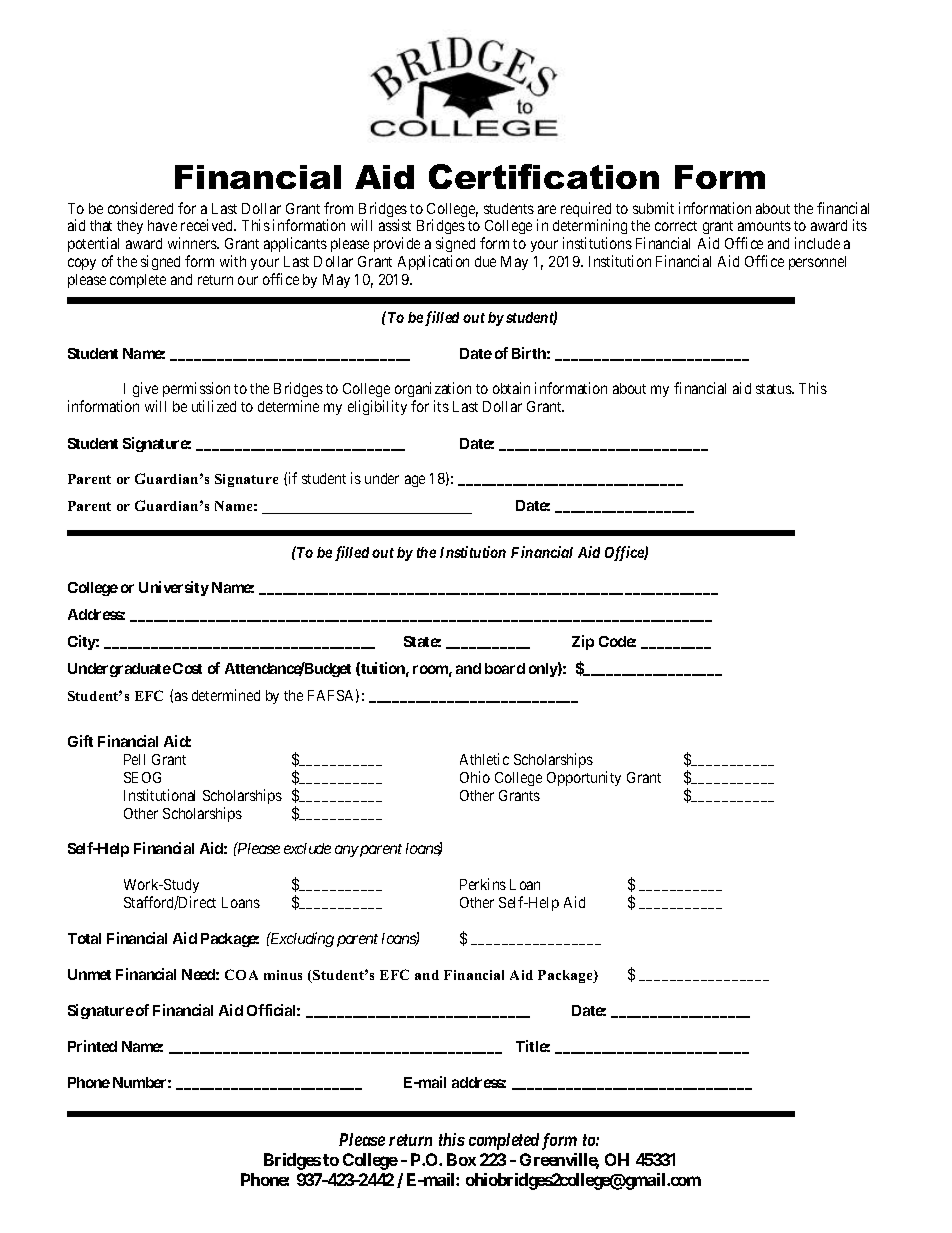 This screenshot has height=1233, width=952. What do you see at coordinates (140, 208) in the screenshot?
I see `considered` at bounding box center [140, 208].
